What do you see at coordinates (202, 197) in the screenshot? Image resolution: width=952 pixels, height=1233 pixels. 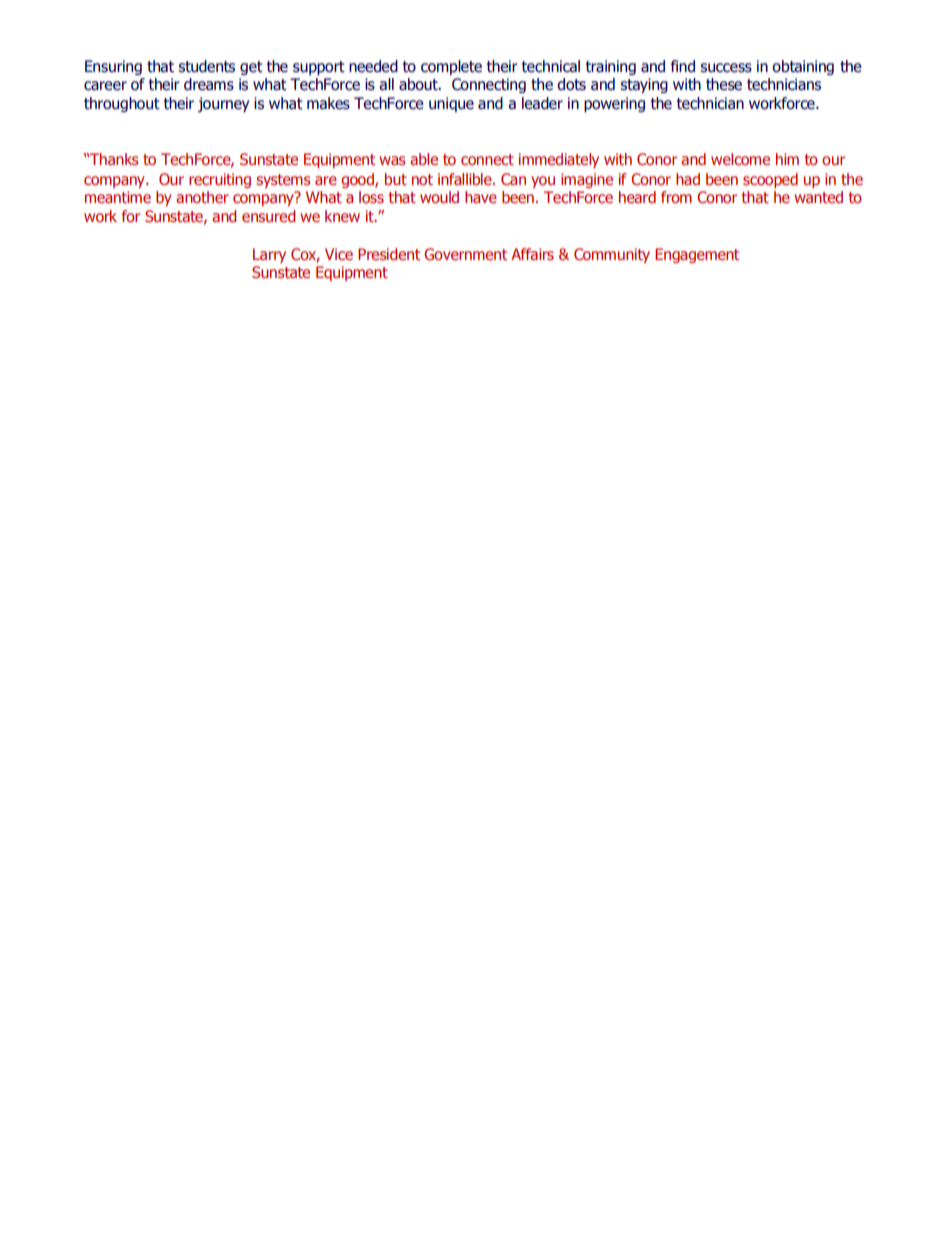 I see `another` at bounding box center [202, 197].
